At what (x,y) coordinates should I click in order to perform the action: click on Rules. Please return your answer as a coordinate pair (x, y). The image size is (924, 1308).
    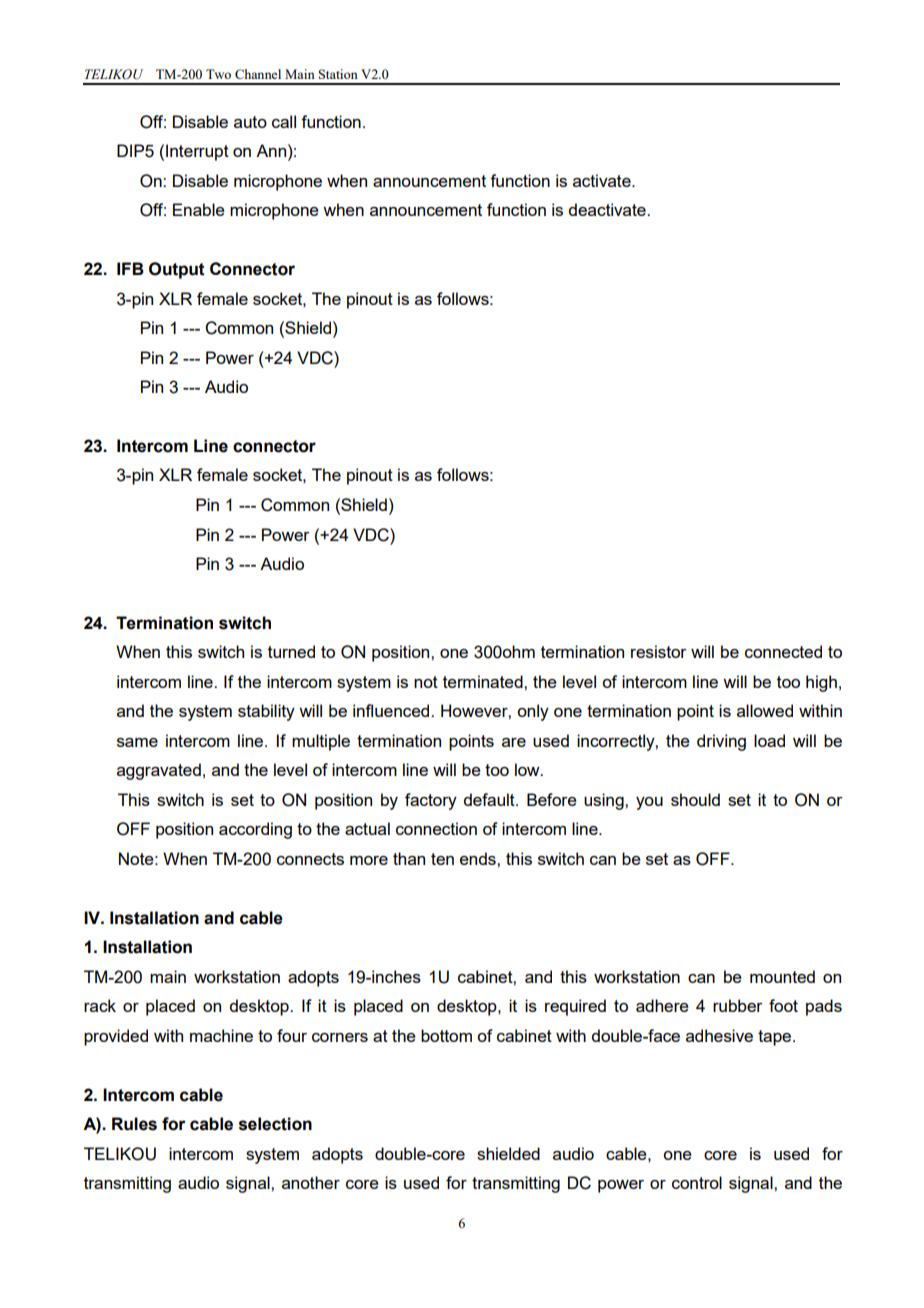
    Looking at the image, I should click on (134, 1124).
